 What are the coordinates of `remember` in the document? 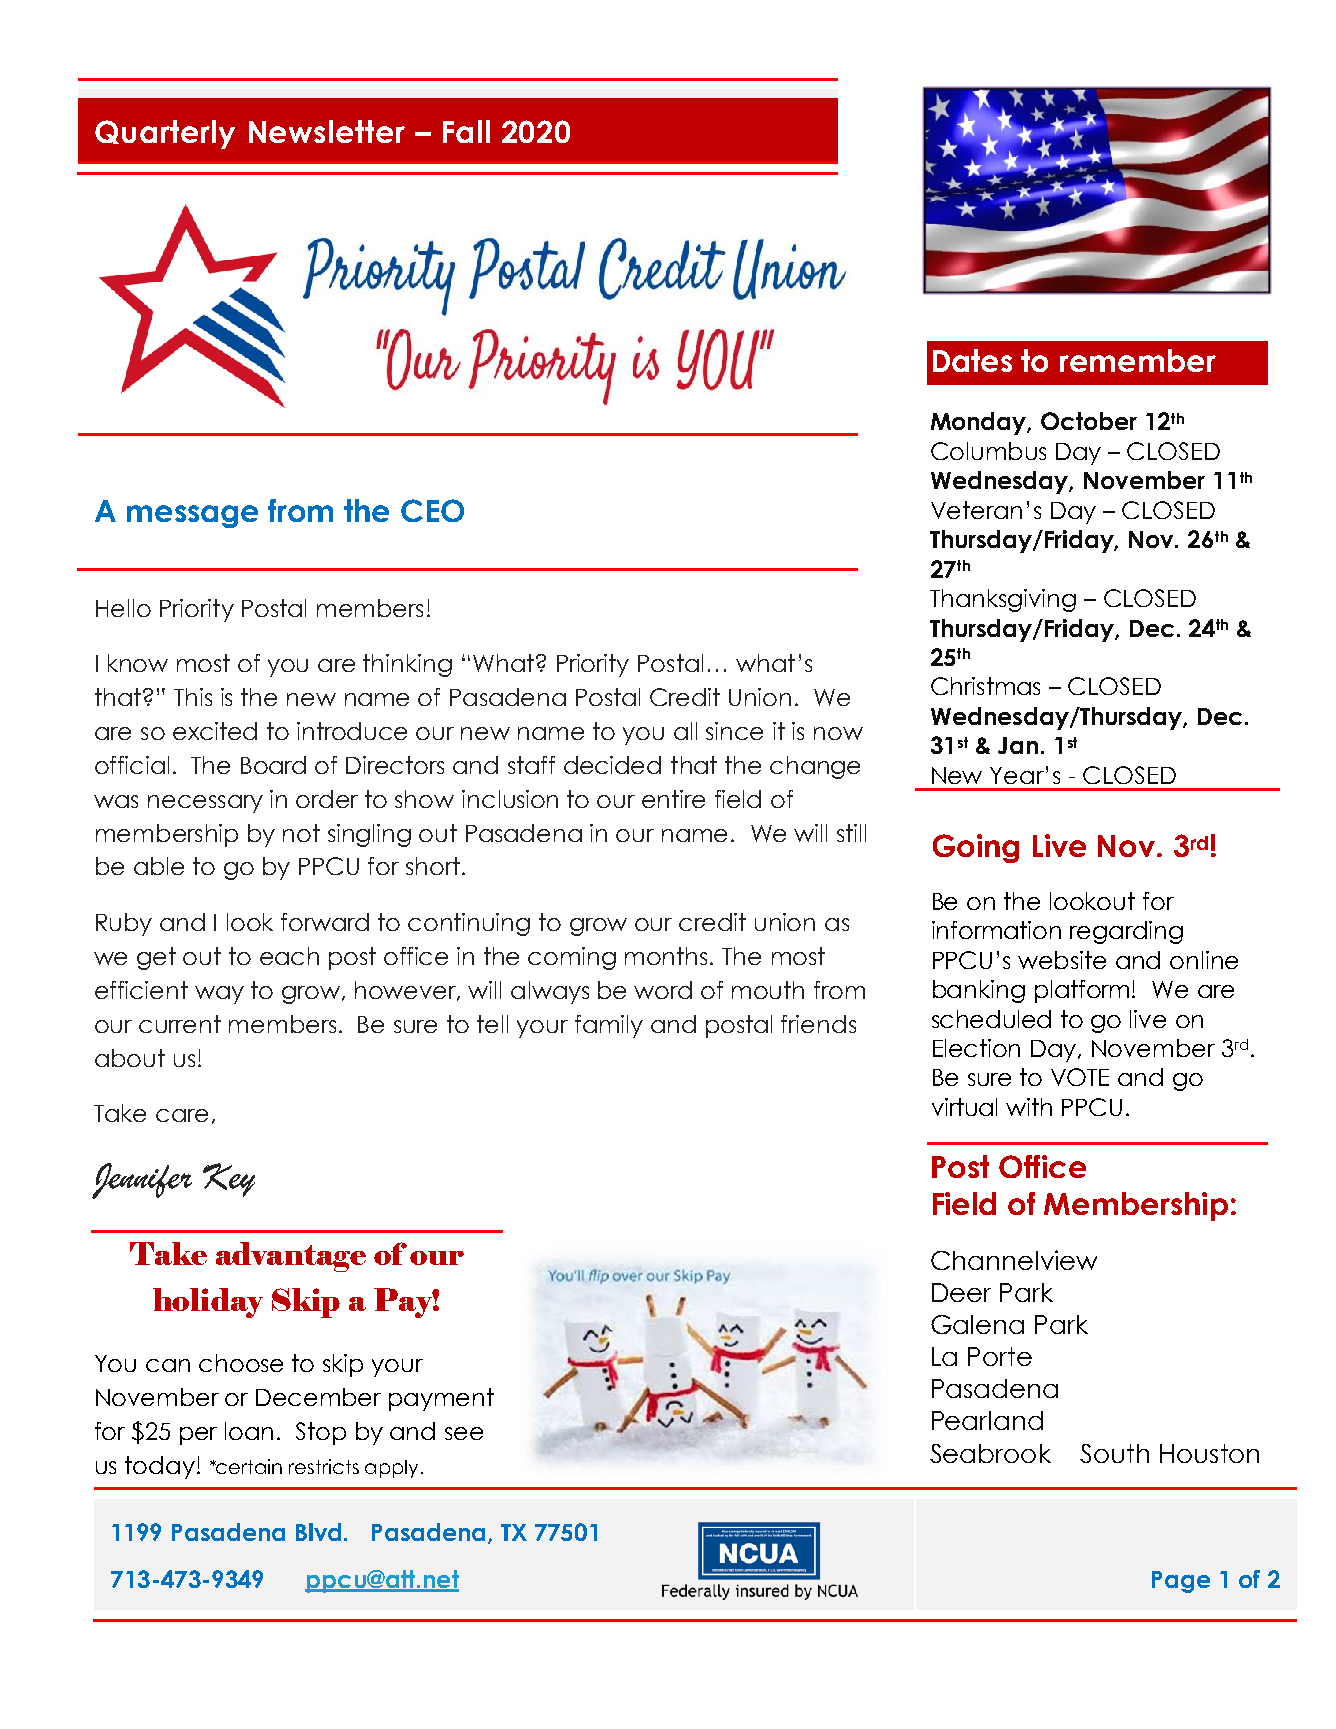 It's located at (1138, 360).
